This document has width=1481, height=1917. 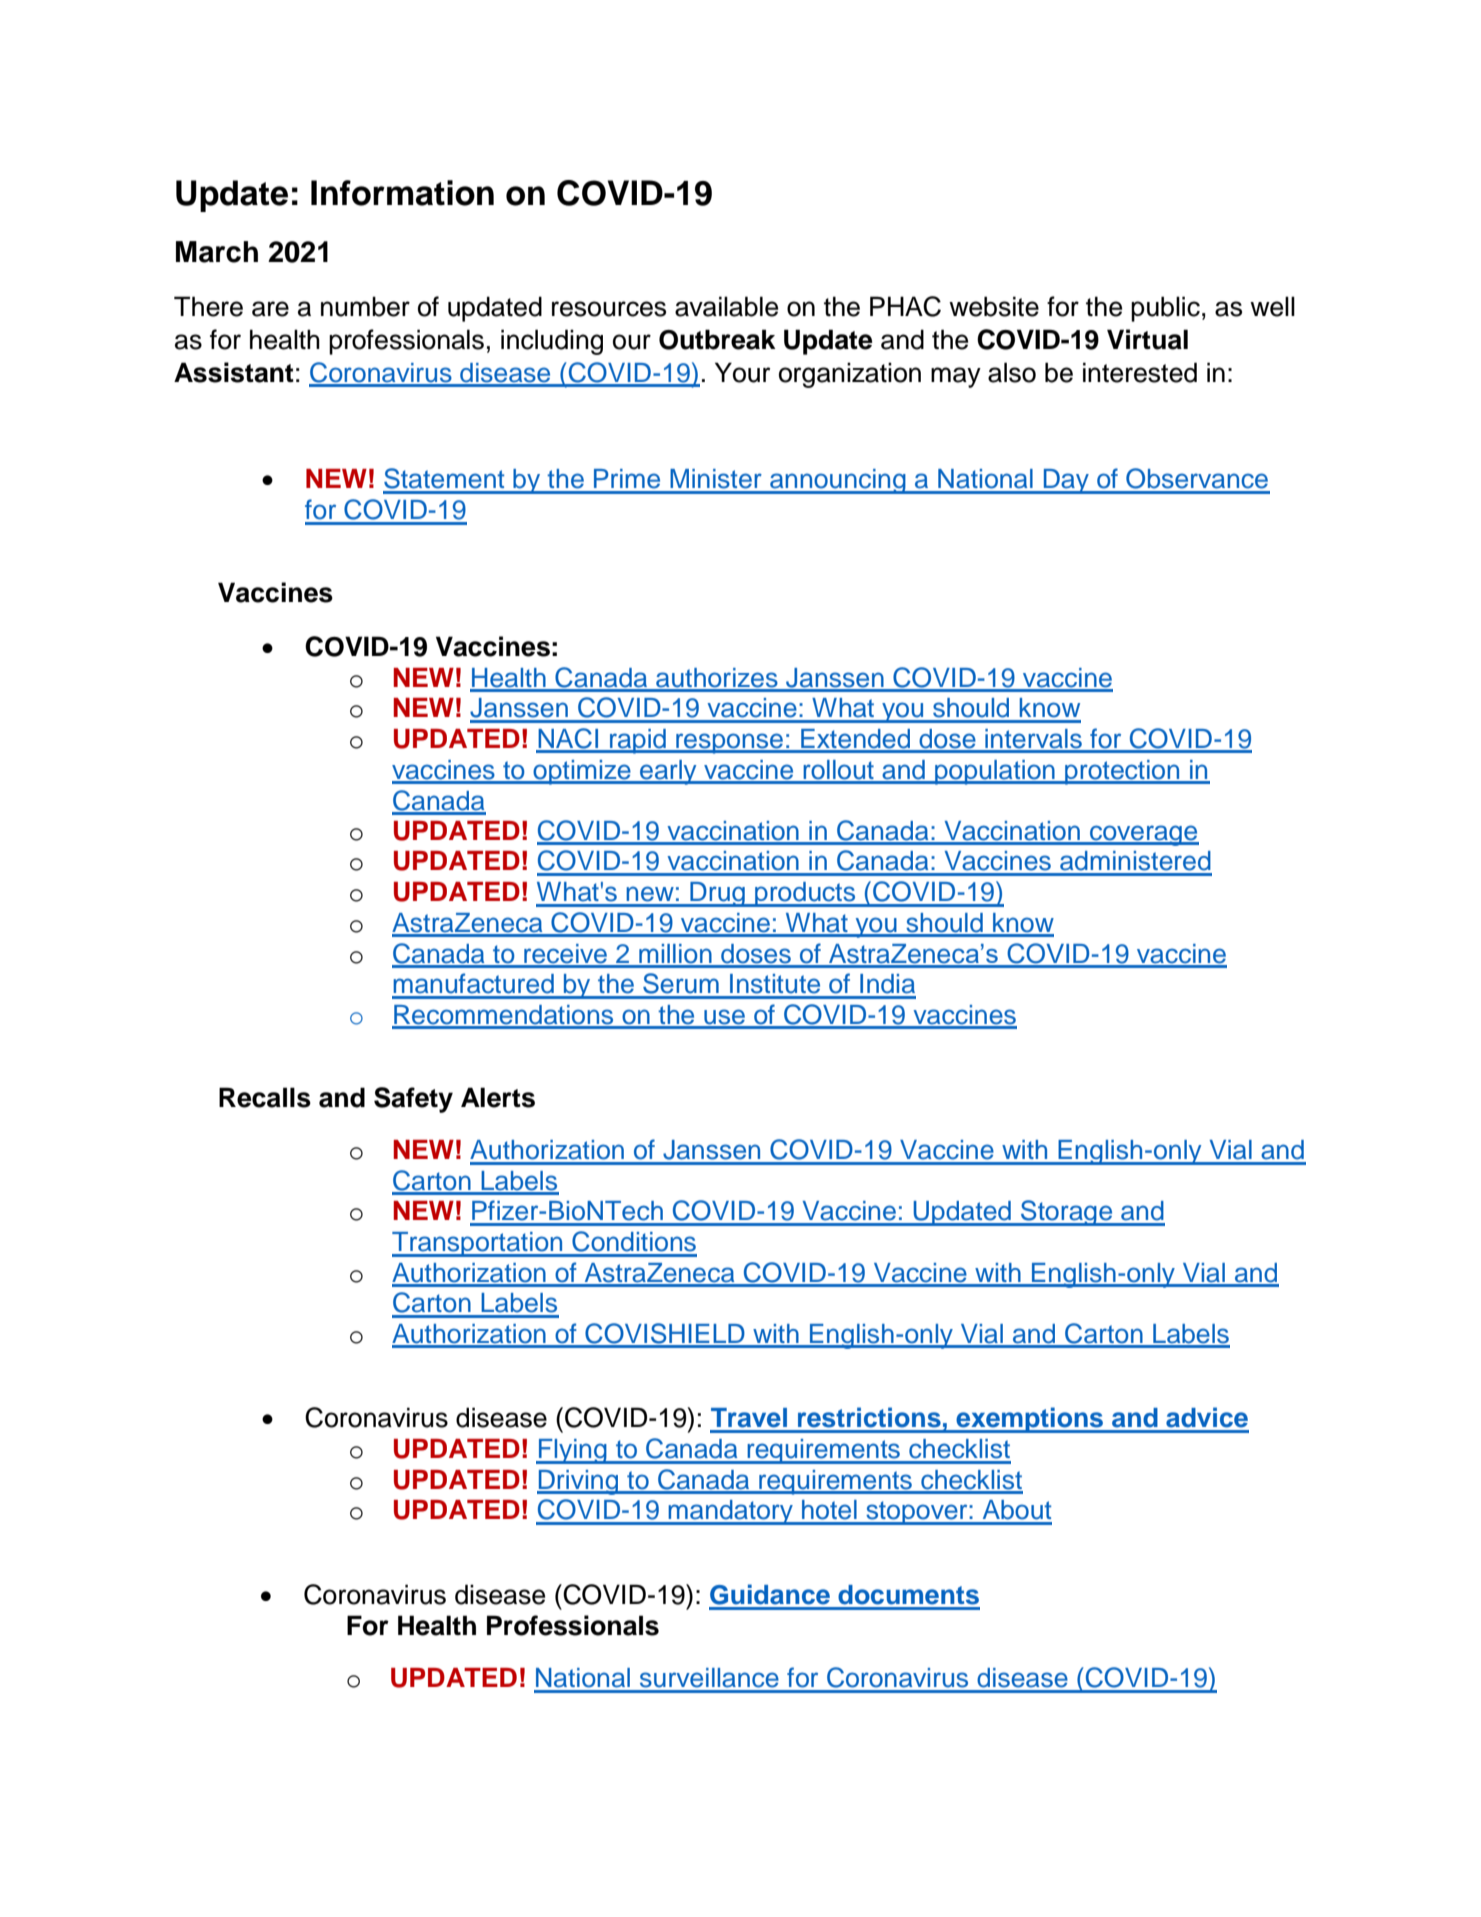 What do you see at coordinates (573, 1451) in the document?
I see `Flying` at bounding box center [573, 1451].
